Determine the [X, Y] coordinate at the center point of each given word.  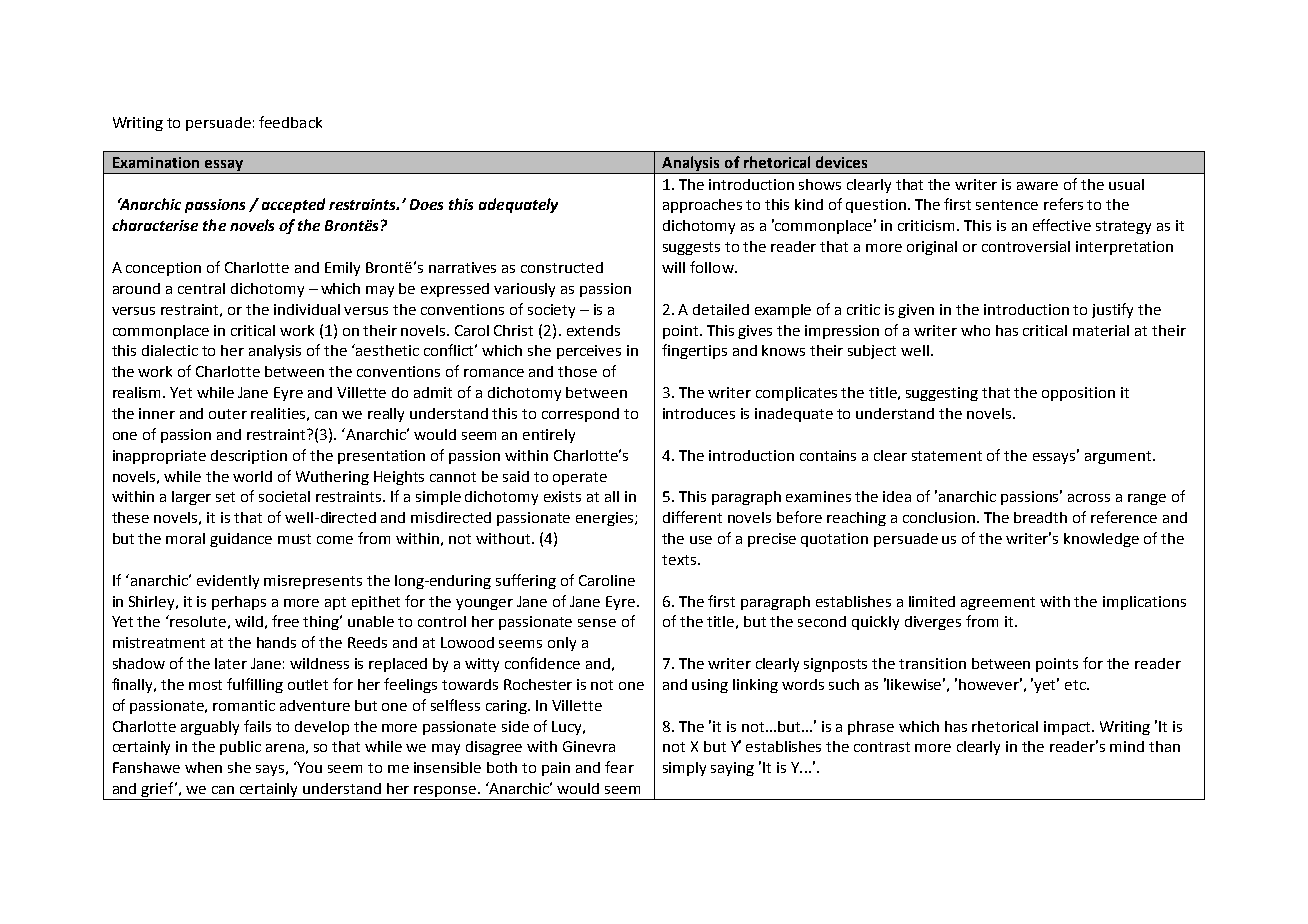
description [249, 457]
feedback [290, 122]
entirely [549, 436]
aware [1037, 186]
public [240, 748]
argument [1119, 457]
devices [841, 162]
